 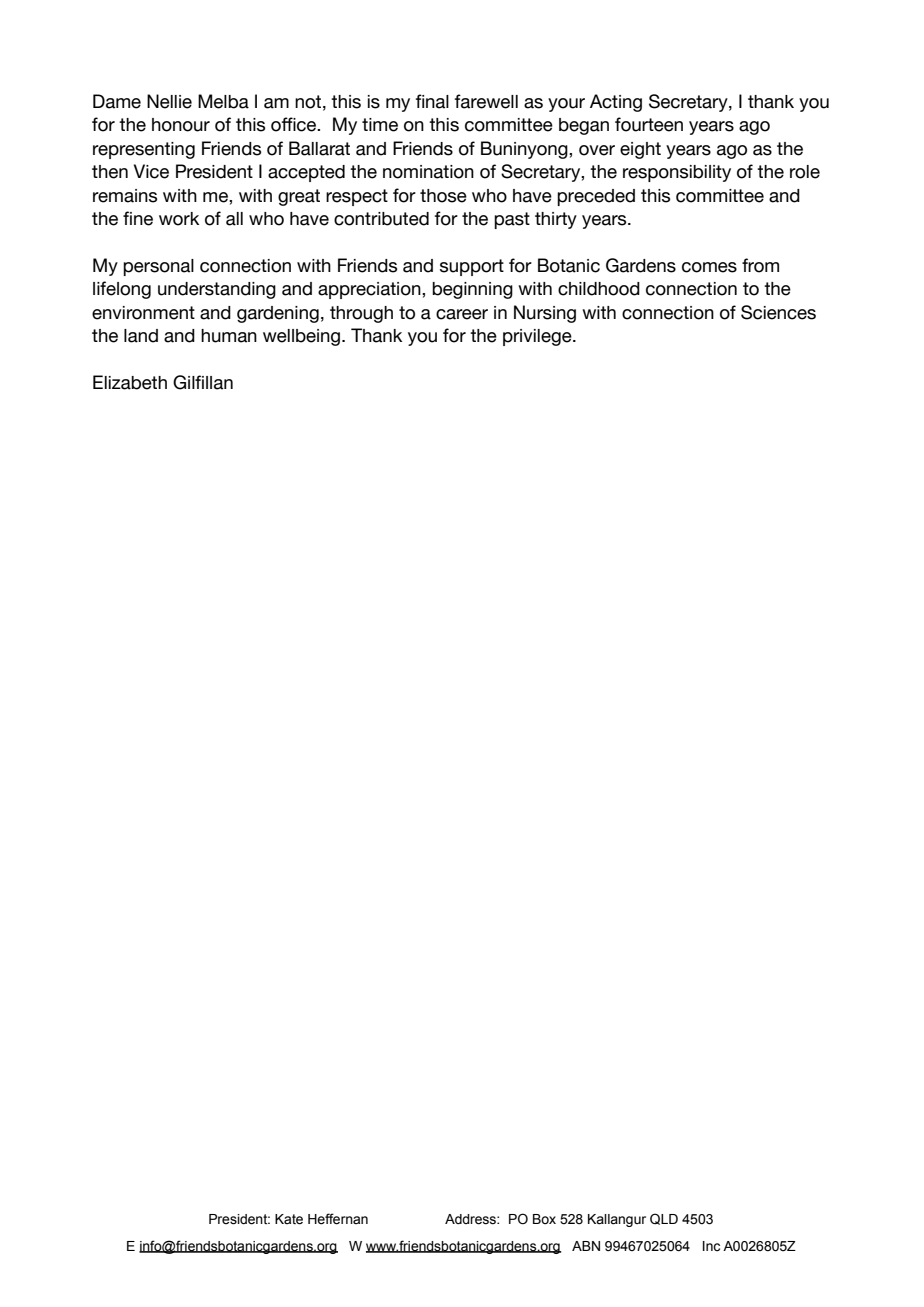 What do you see at coordinates (544, 1219) in the image?
I see `Box` at bounding box center [544, 1219].
